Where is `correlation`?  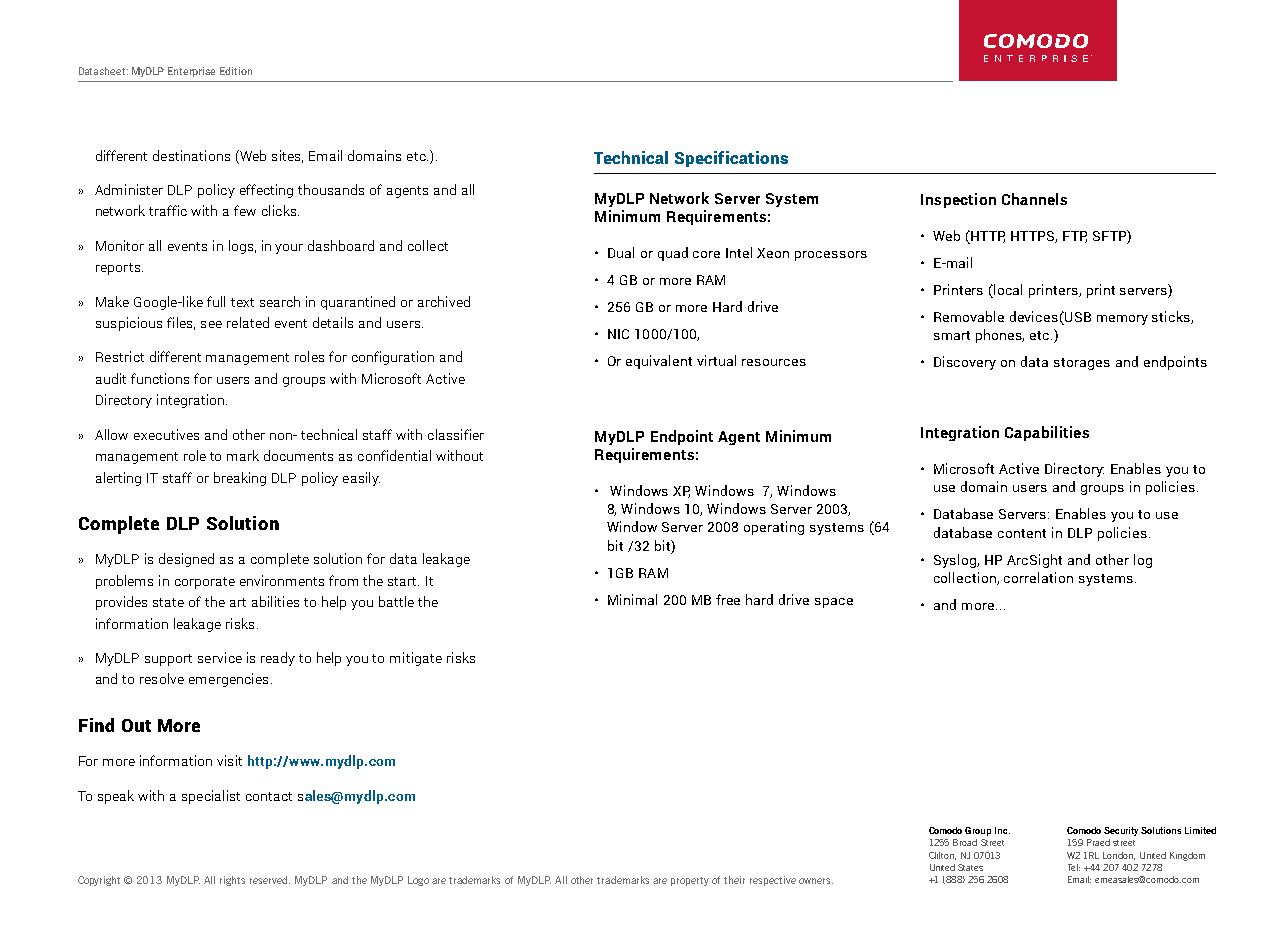
correlation is located at coordinates (1038, 577).
